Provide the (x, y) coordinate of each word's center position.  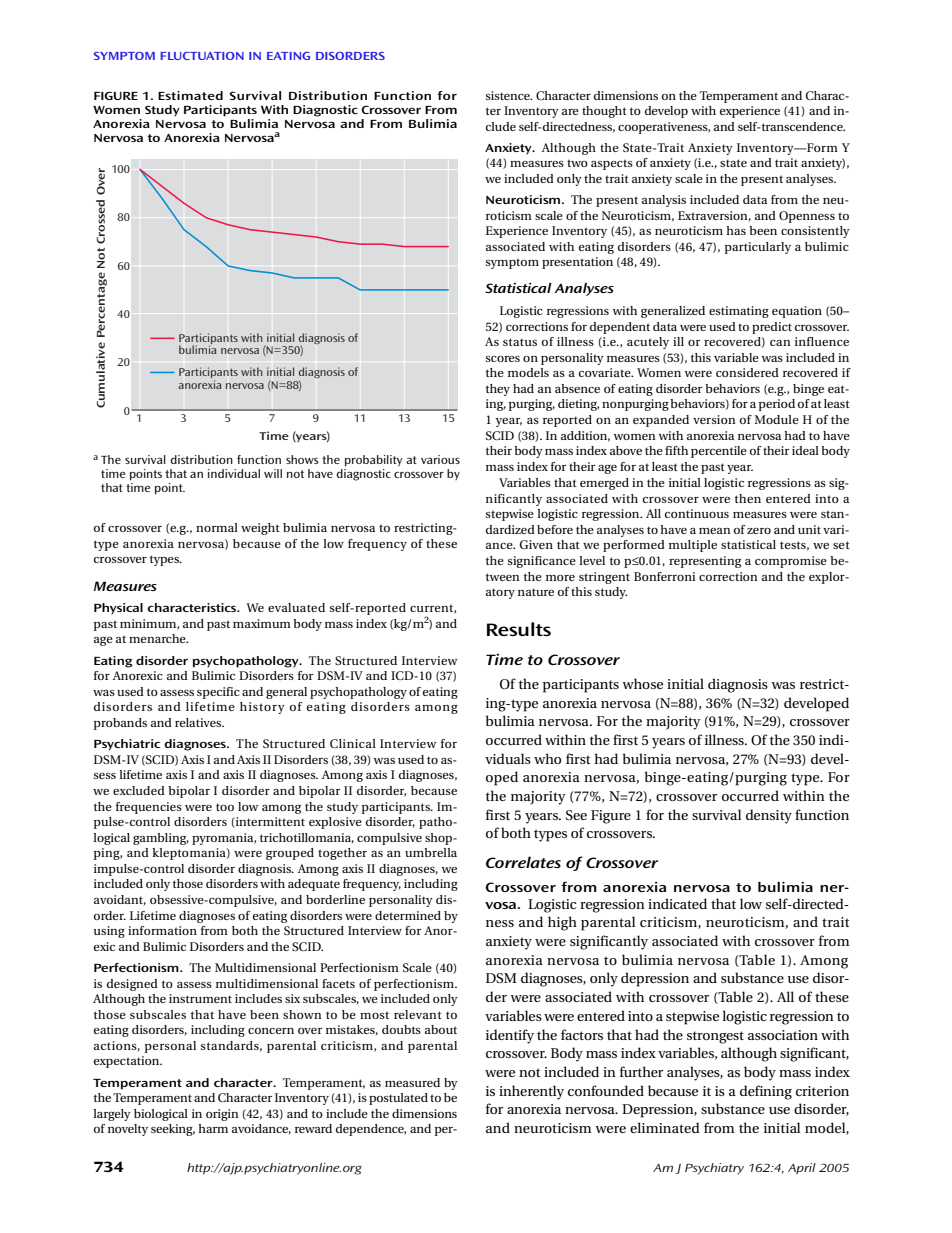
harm (213, 1128)
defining (766, 1092)
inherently (531, 1092)
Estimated (190, 95)
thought (604, 112)
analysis (664, 201)
